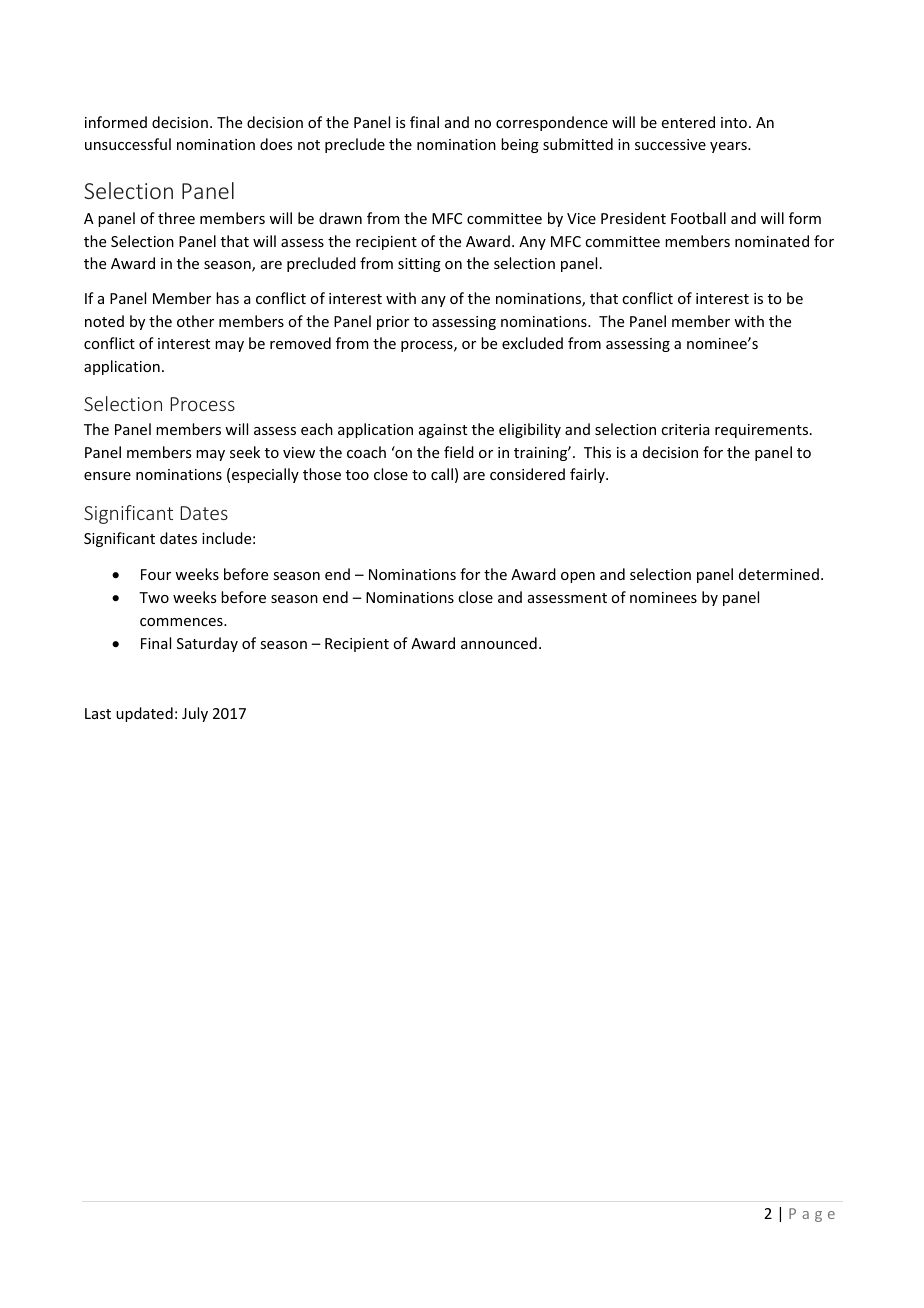  What do you see at coordinates (443, 431) in the screenshot?
I see `against` at bounding box center [443, 431].
